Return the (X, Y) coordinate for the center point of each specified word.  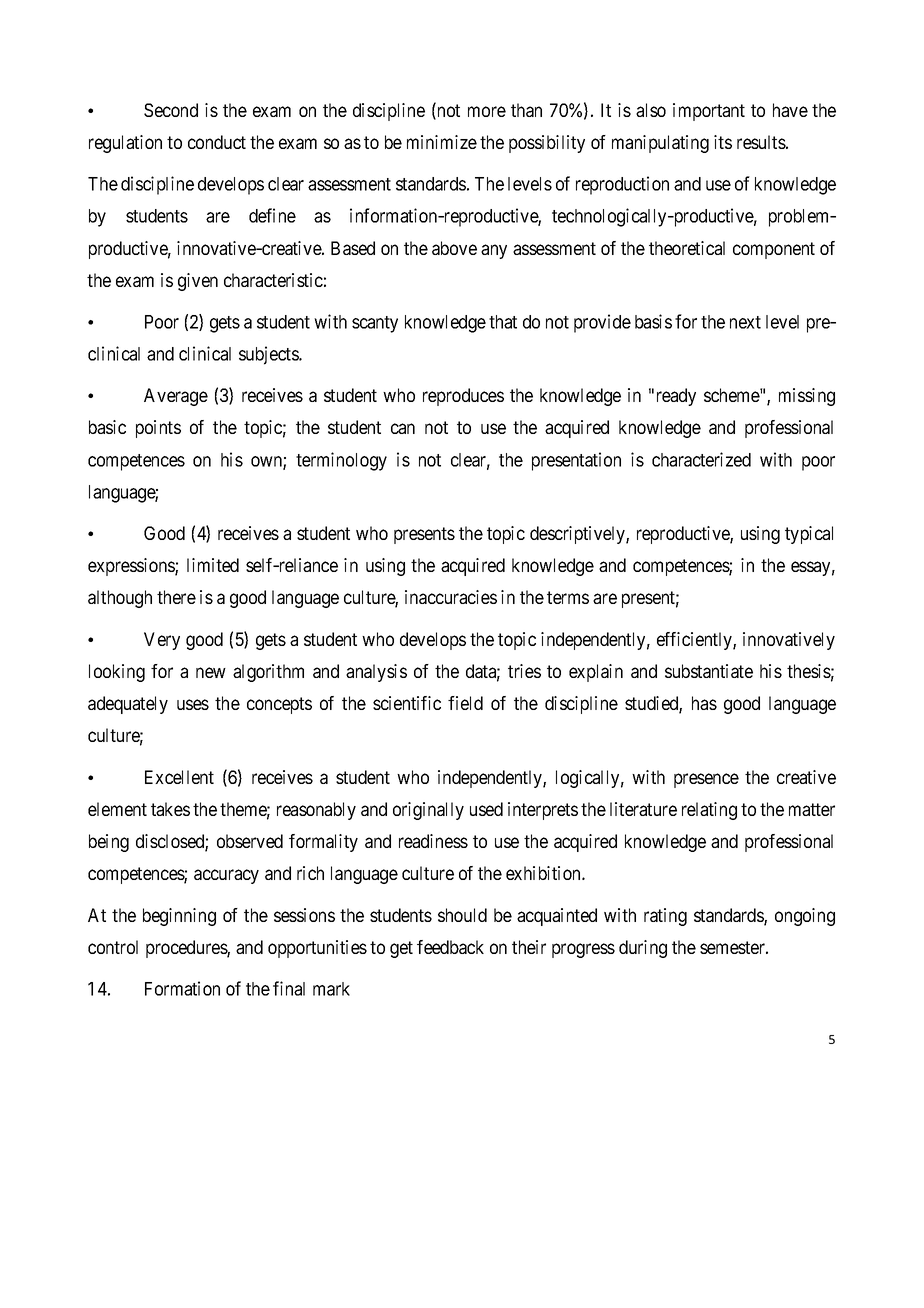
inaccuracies (451, 597)
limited (213, 565)
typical (809, 535)
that (503, 322)
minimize (442, 142)
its (723, 142)
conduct (217, 142)
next (745, 322)
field (465, 703)
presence (706, 780)
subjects (269, 355)
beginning (179, 917)
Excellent (179, 777)
